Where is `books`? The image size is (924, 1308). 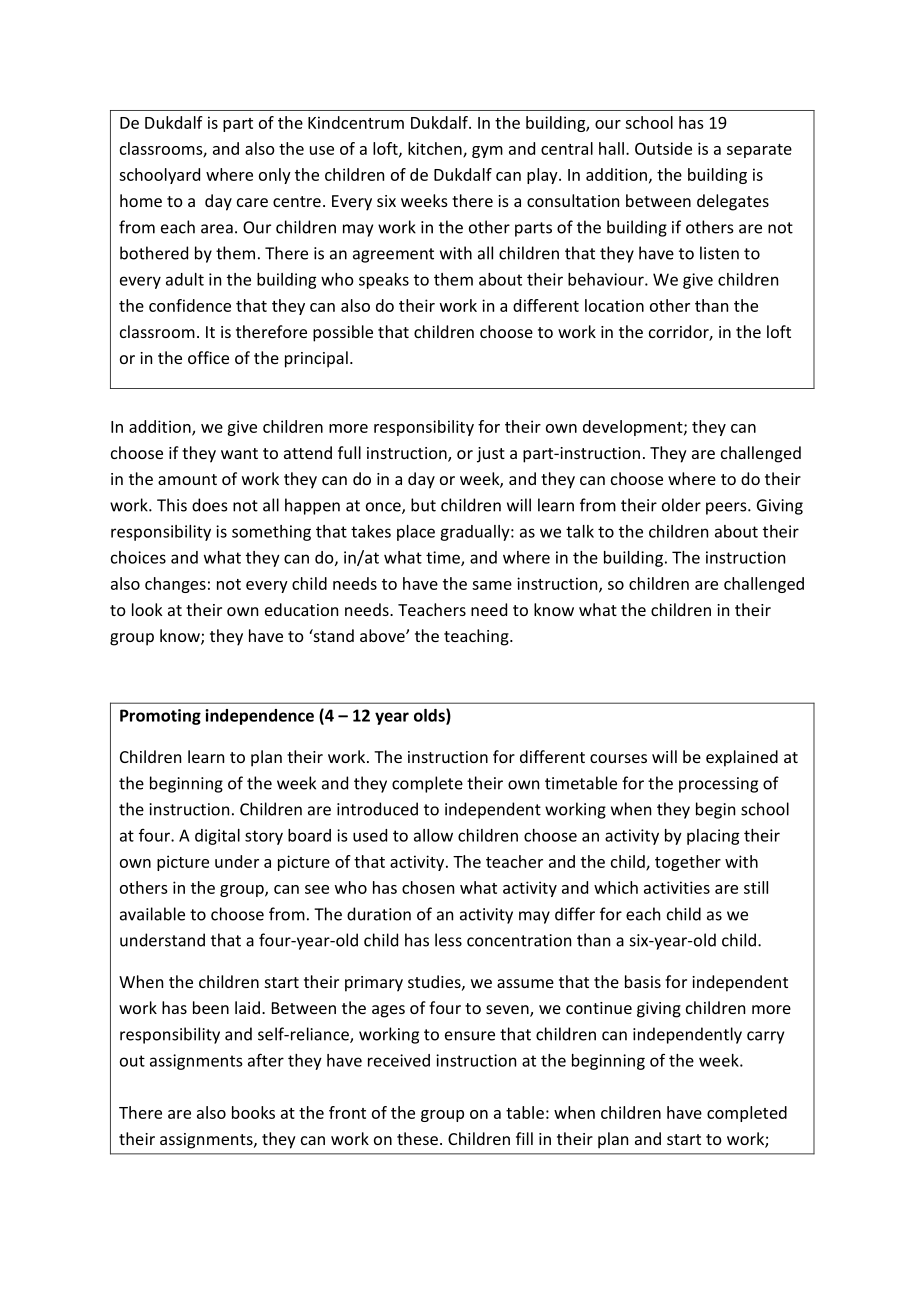 books is located at coordinates (253, 1112).
